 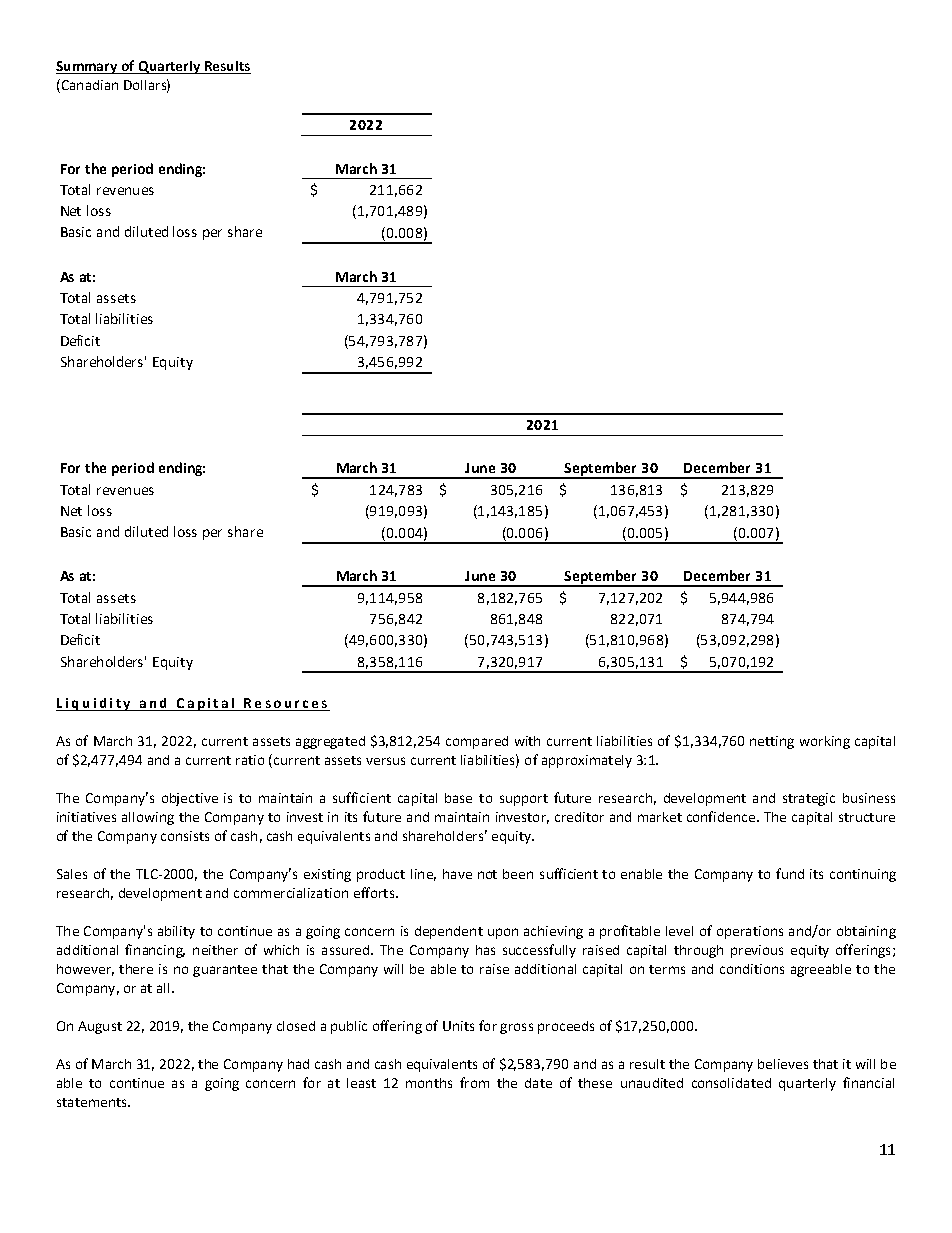 I want to click on objective, so click(x=190, y=799).
